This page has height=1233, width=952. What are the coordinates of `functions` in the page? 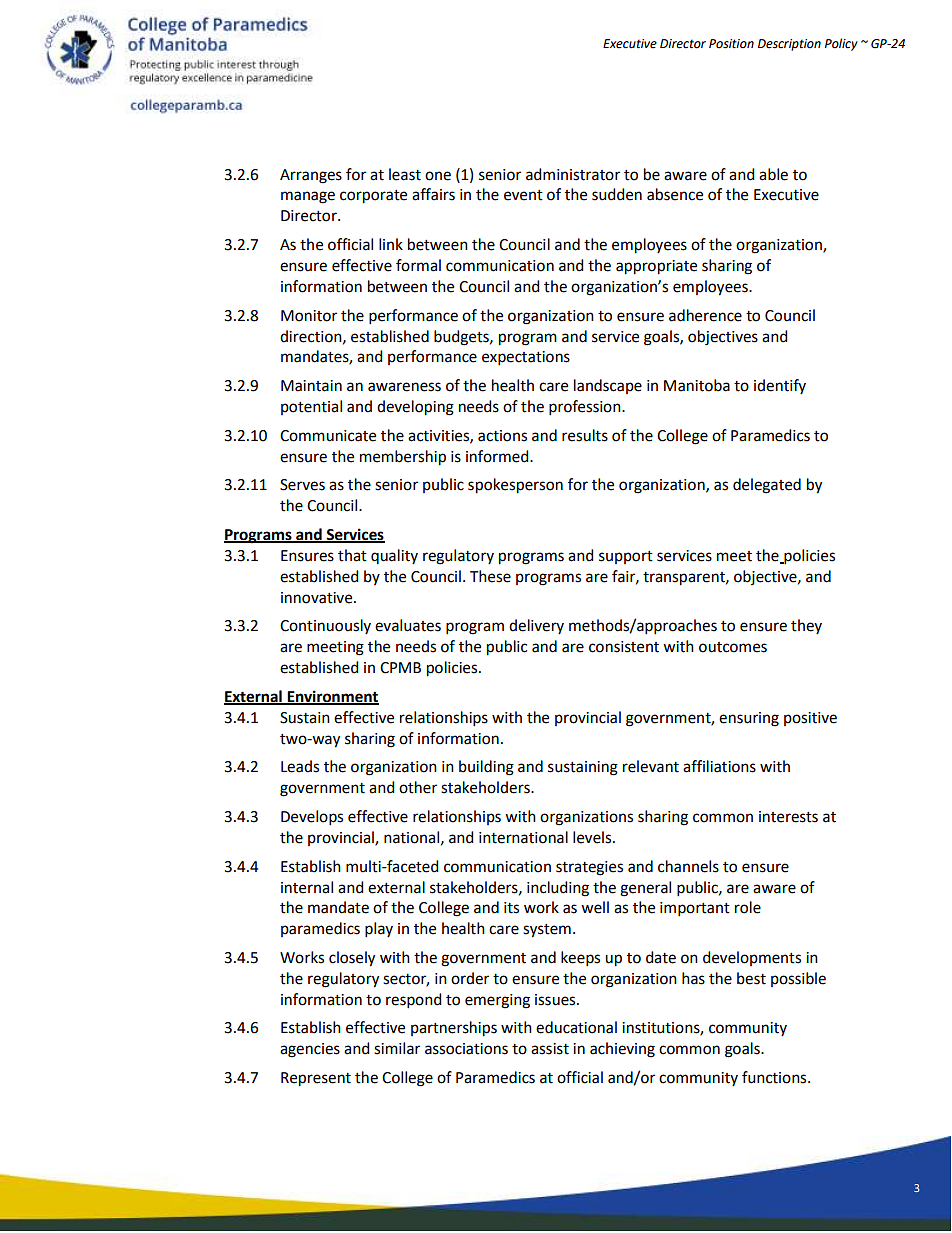 It's located at (775, 1077).
